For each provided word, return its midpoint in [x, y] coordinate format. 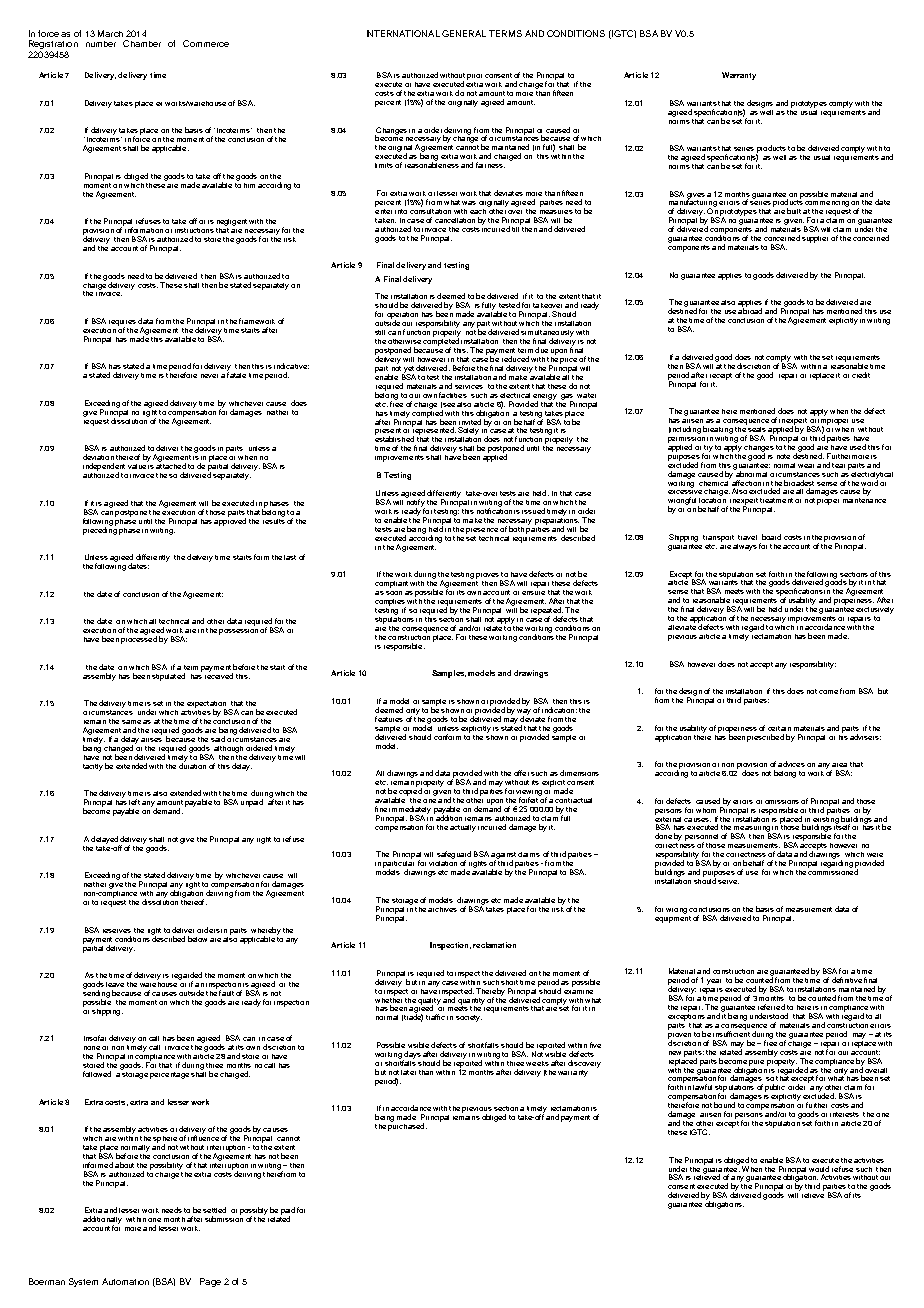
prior [474, 77]
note [783, 456]
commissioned [833, 871]
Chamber [142, 43]
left [134, 802]
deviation [98, 457]
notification [494, 510]
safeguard [454, 856]
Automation [125, 1281]
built [794, 211]
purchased [407, 1126]
